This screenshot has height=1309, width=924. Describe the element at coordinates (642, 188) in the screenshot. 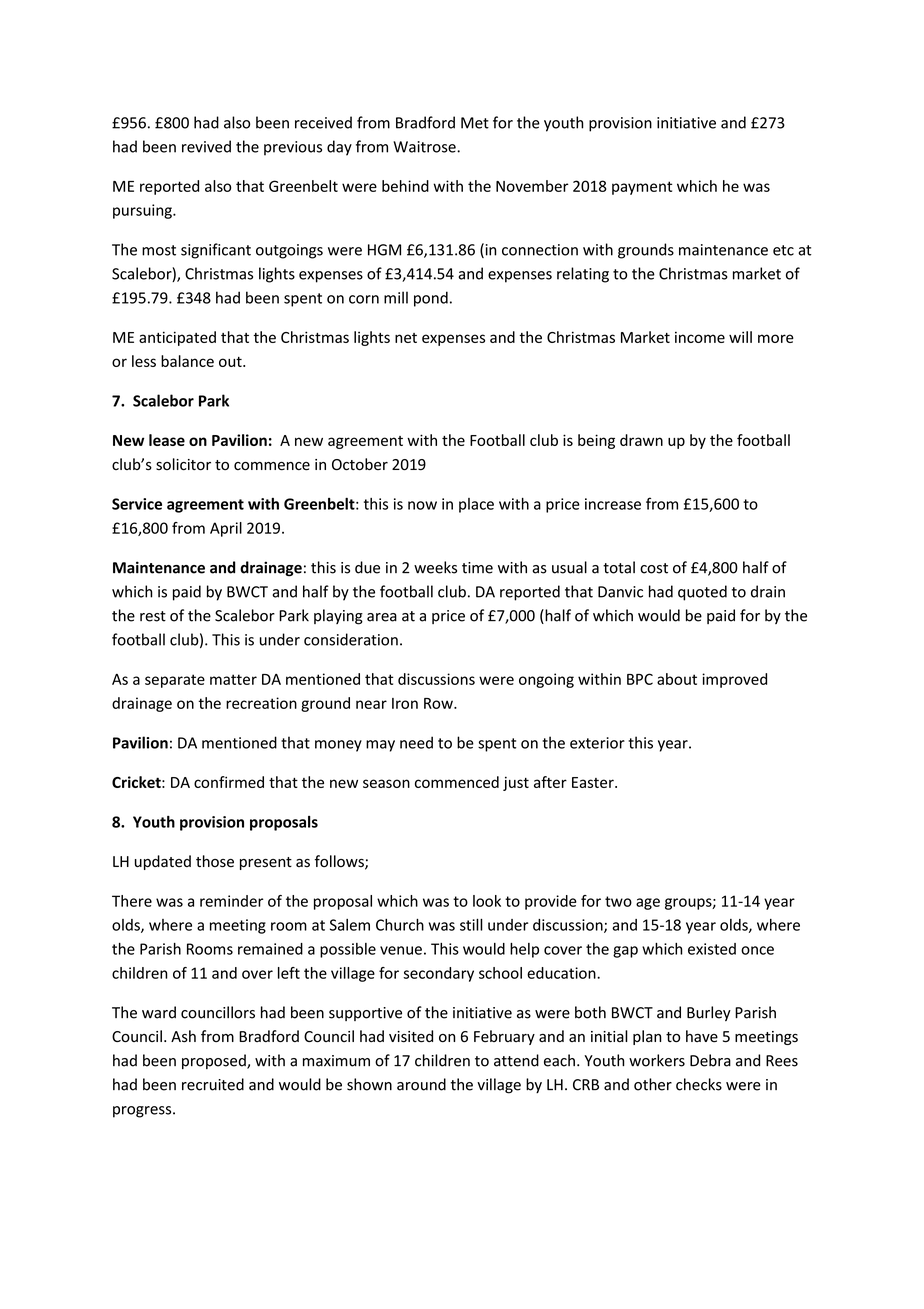

I see `payment` at that location.
